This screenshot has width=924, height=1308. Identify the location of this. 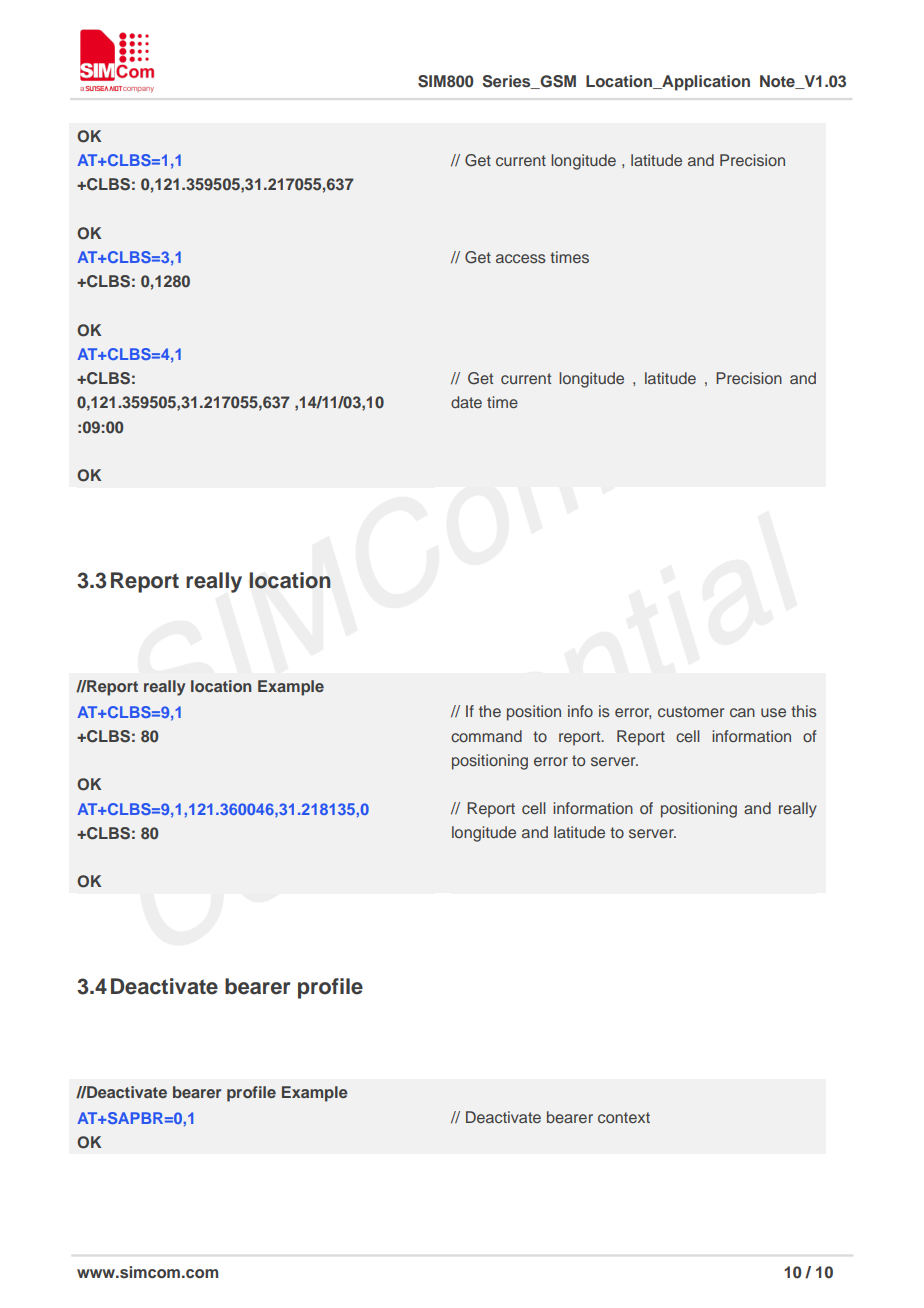
(804, 711).
